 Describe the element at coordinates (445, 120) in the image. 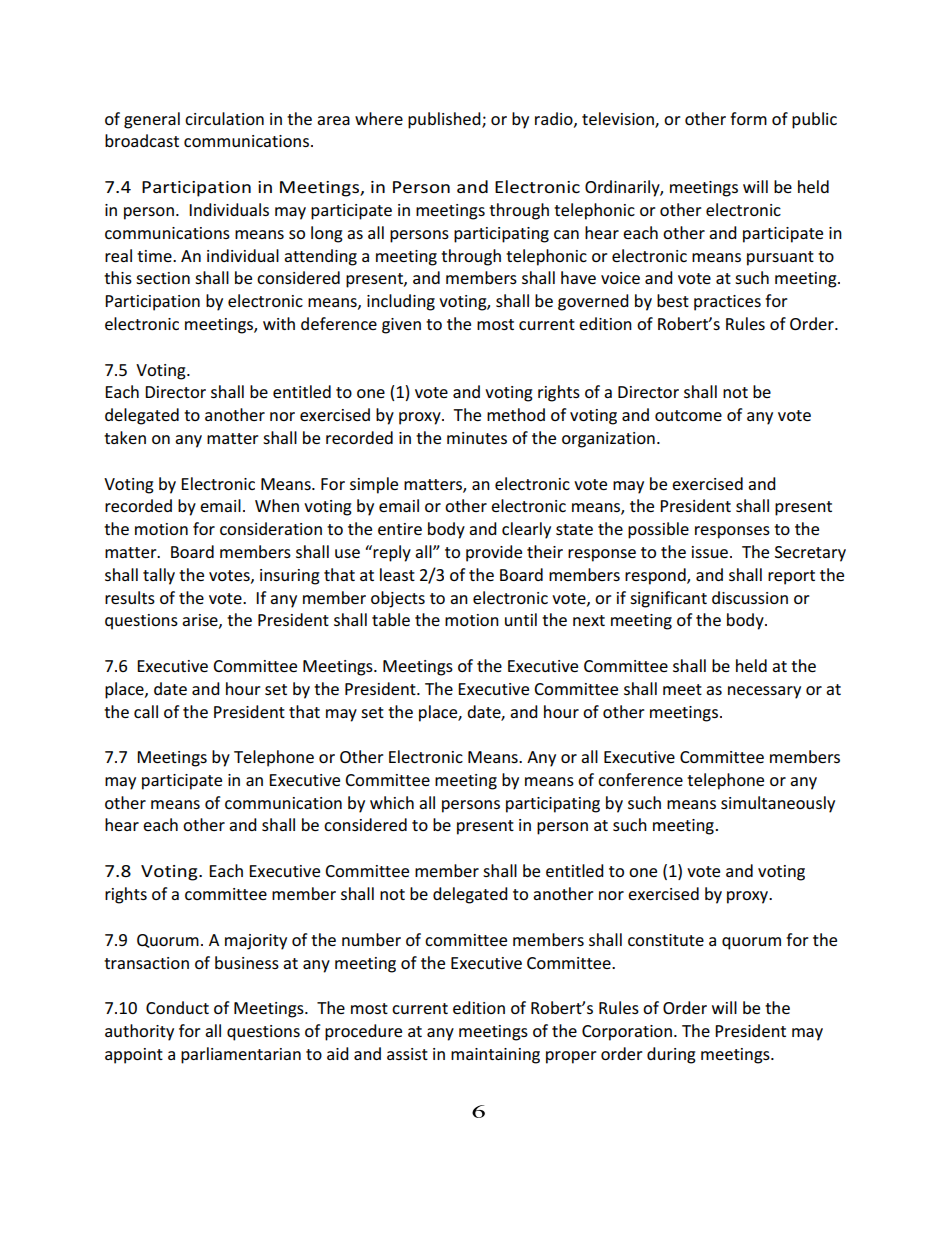

I see `published` at that location.
